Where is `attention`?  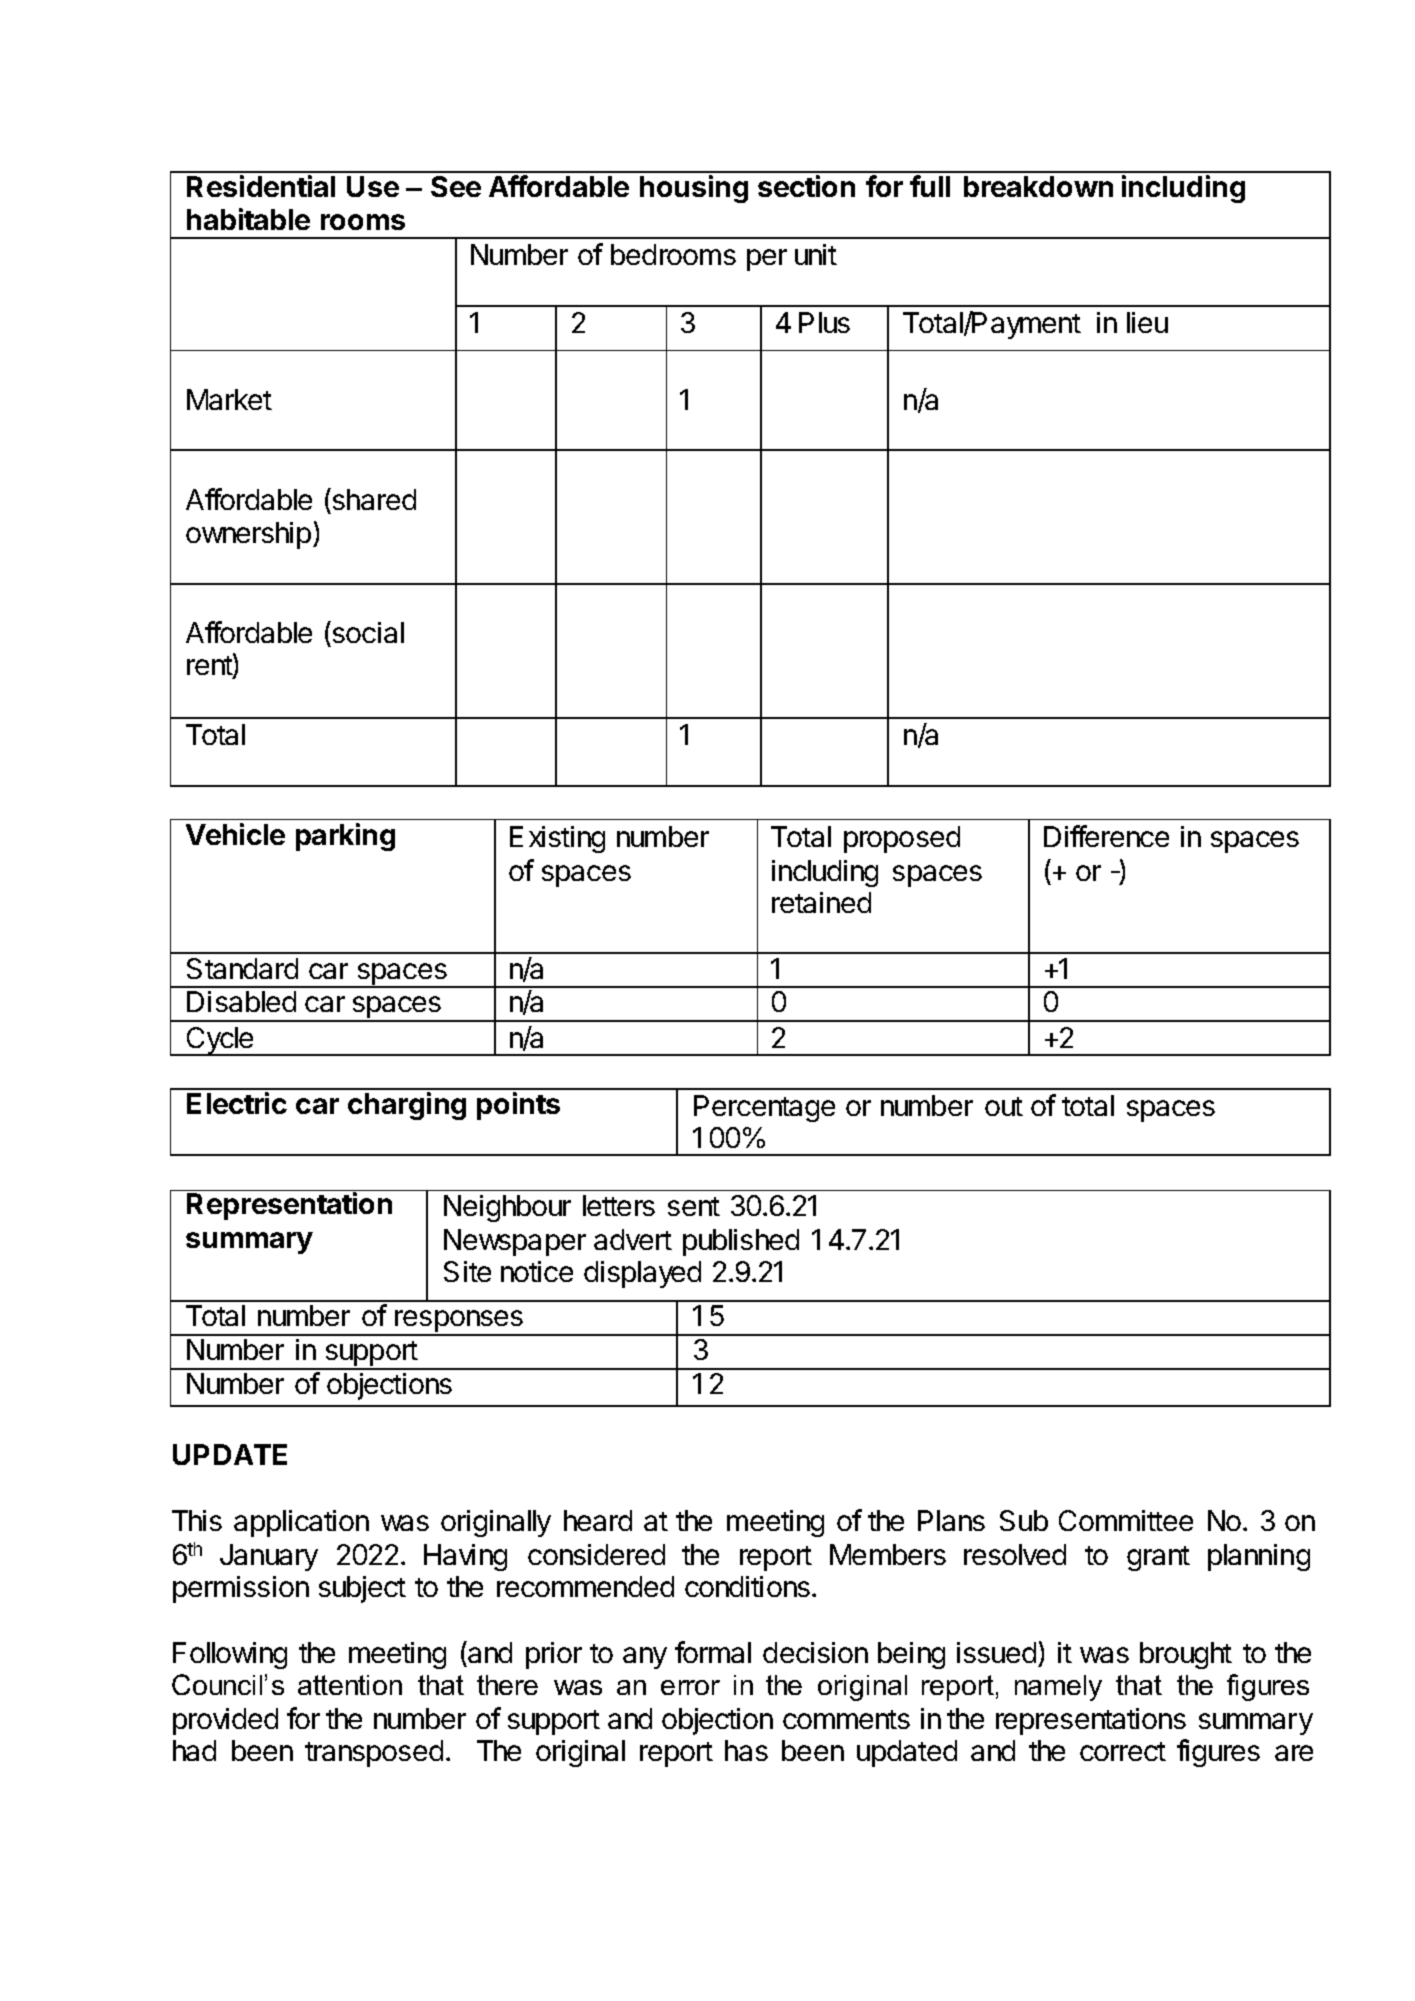 attention is located at coordinates (350, 1685).
